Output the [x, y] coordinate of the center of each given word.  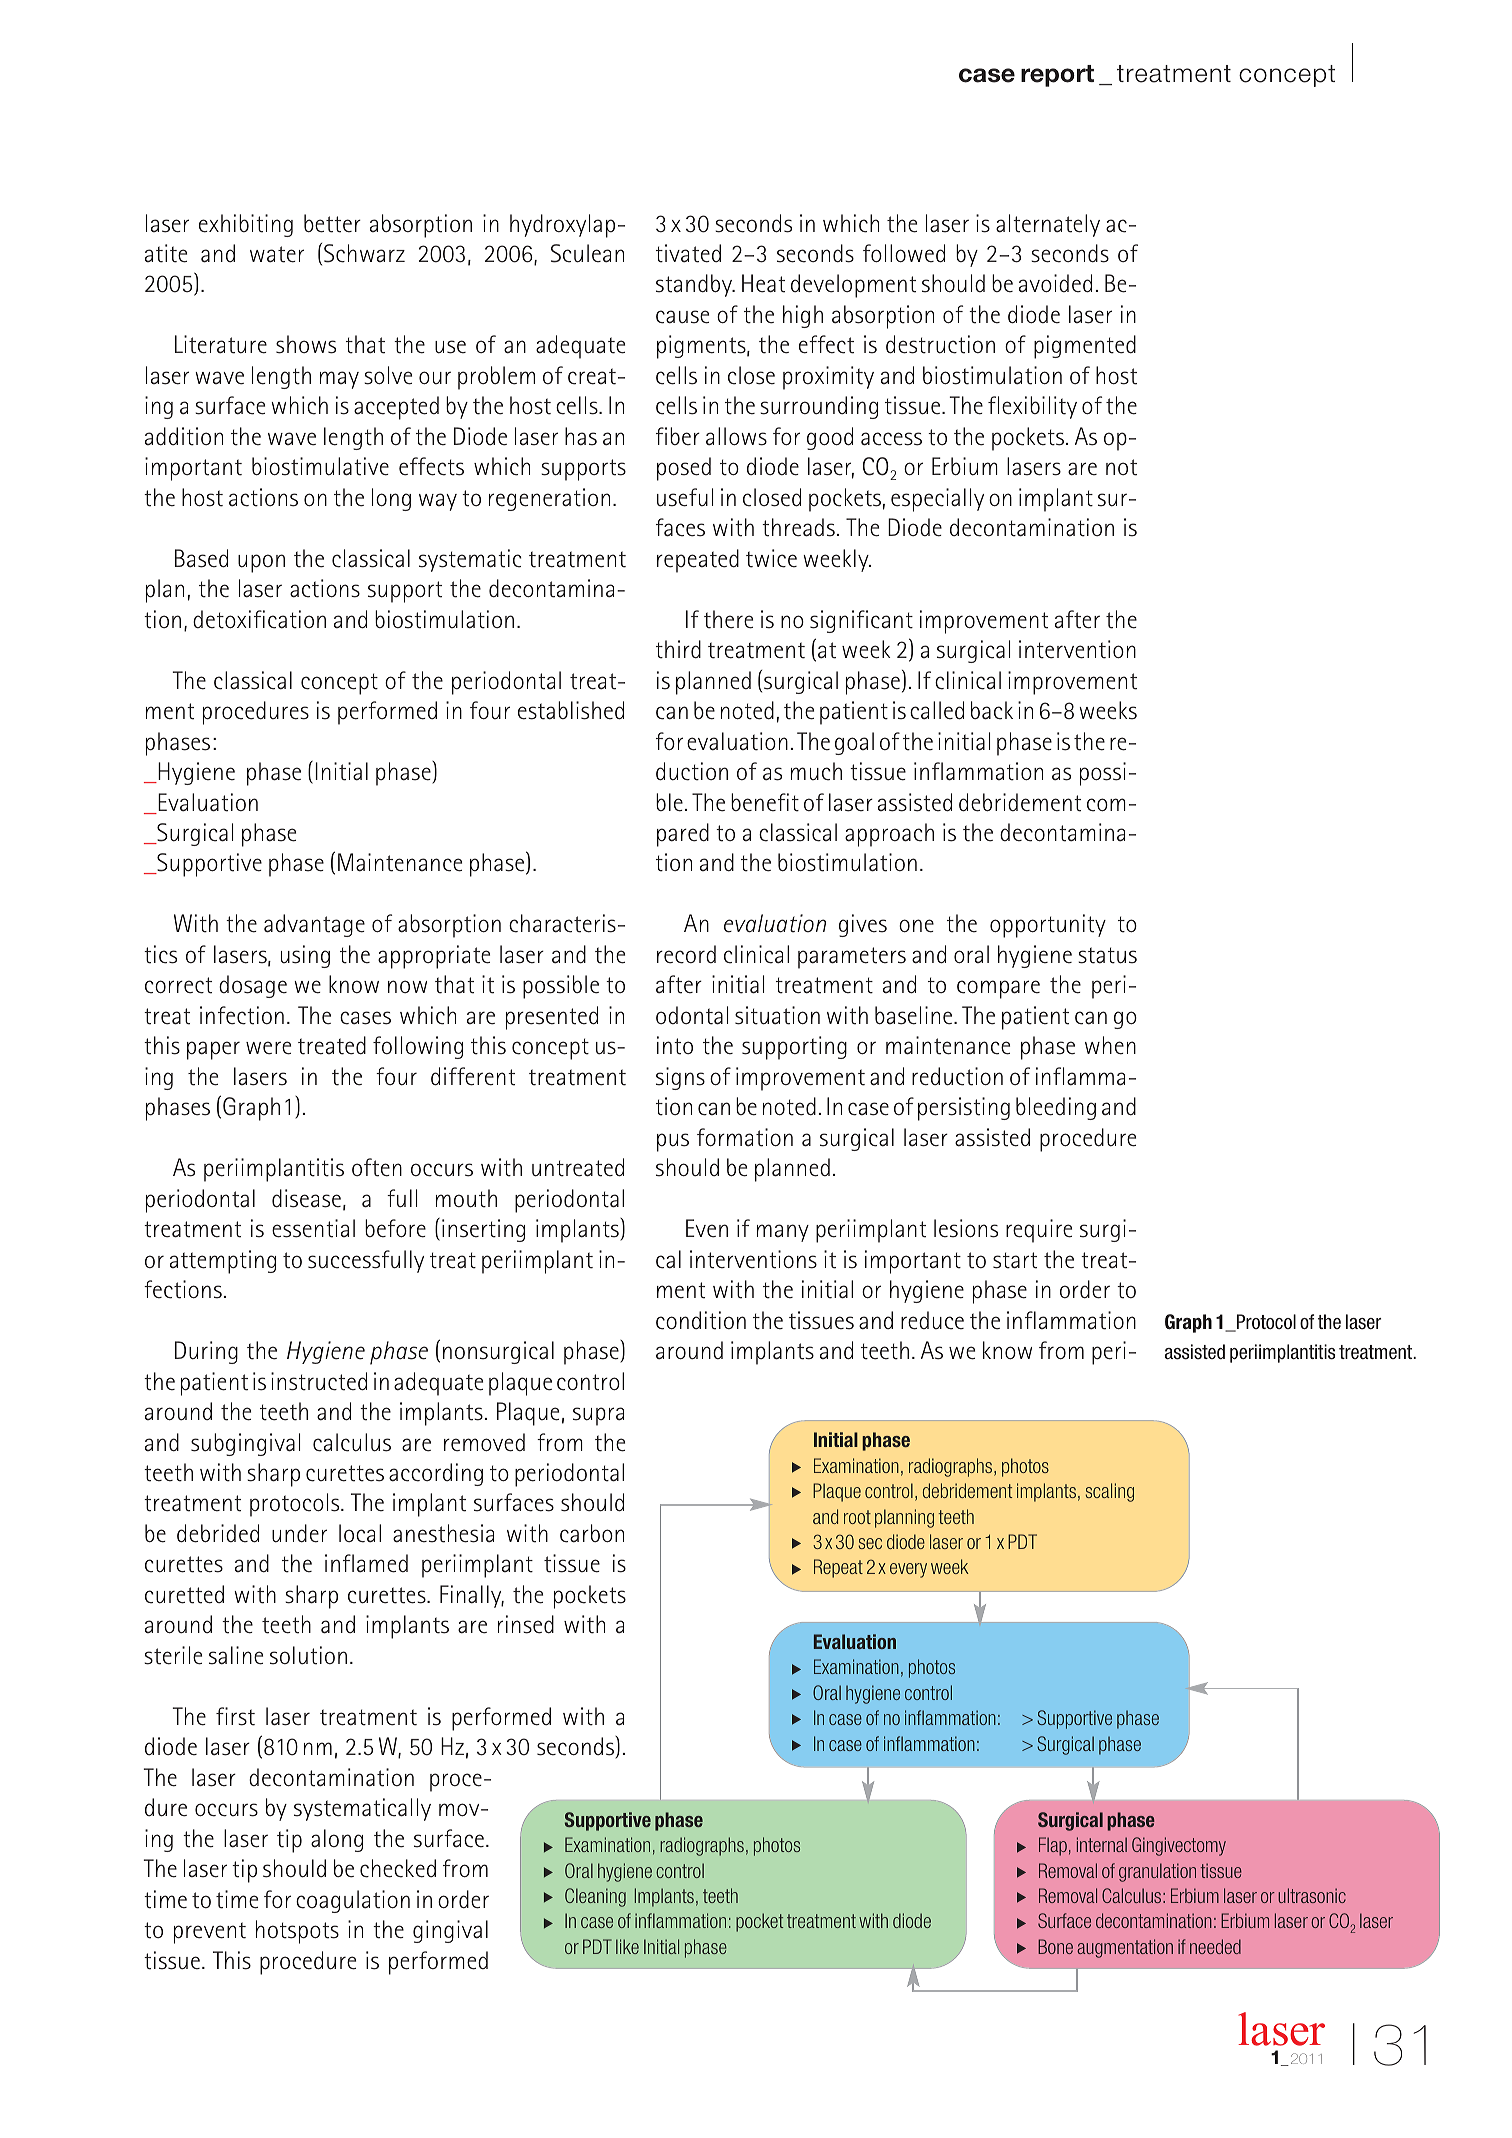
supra [598, 1416]
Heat [763, 283]
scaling [1109, 1492]
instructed [319, 1381]
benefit [765, 802]
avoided [1055, 283]
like [627, 1946]
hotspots [297, 1932]
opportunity [1048, 926]
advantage [314, 925]
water [277, 254]
